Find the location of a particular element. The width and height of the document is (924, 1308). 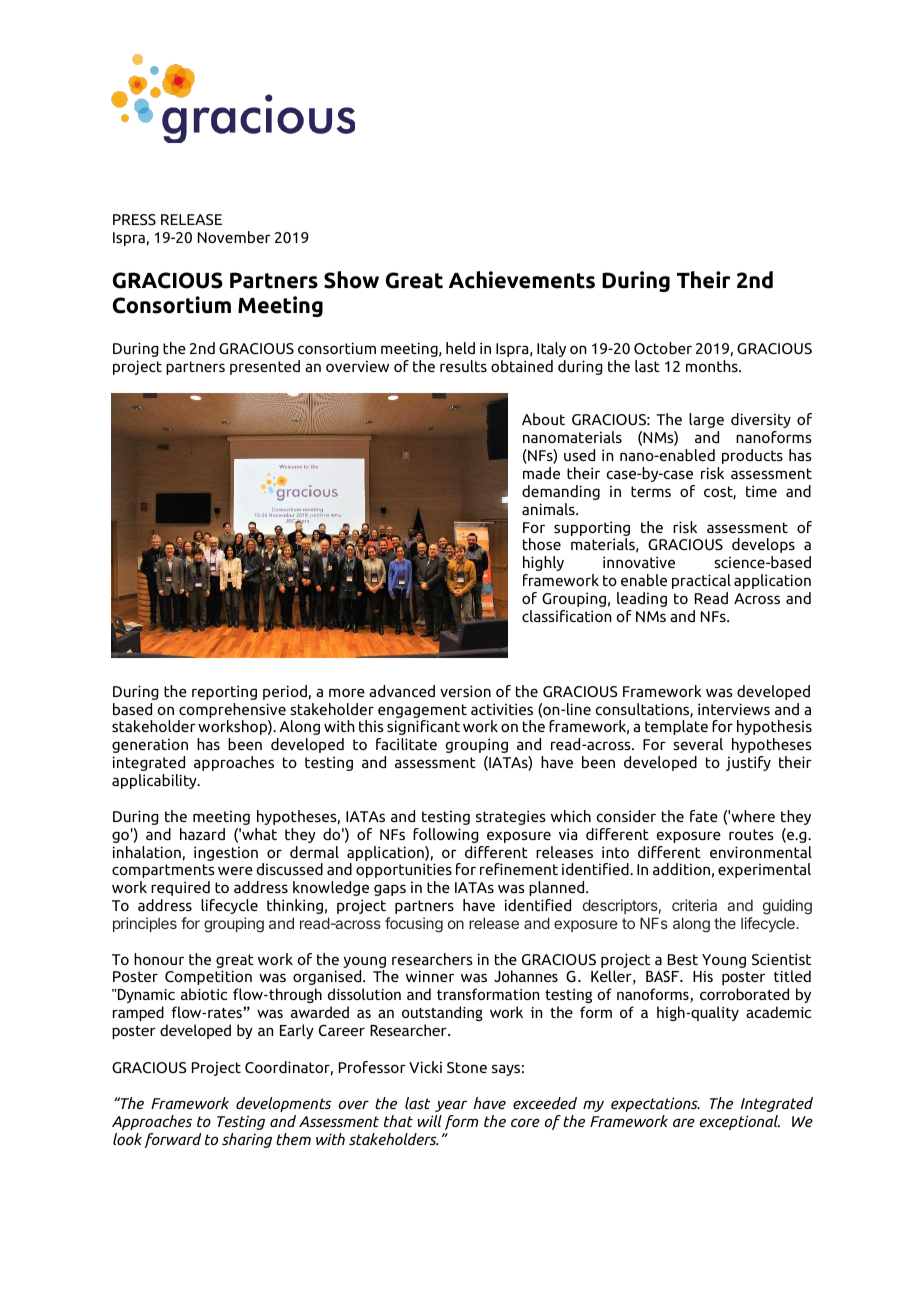

required is located at coordinates (180, 888).
